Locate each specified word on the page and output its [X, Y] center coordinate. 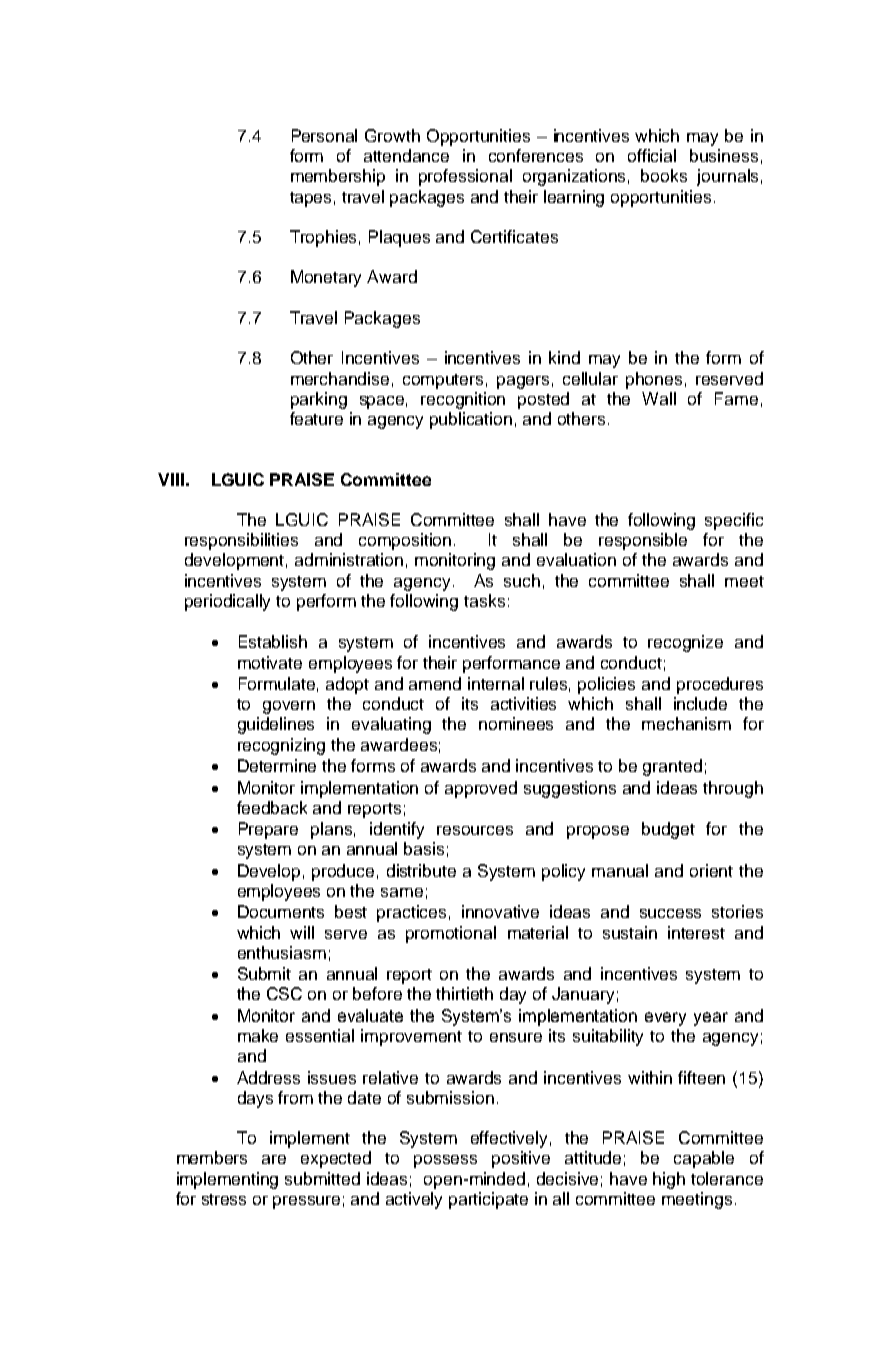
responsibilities [241, 541]
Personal [324, 135]
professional [465, 177]
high [669, 1180]
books [664, 175]
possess [445, 1161]
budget [668, 830]
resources [475, 830]
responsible [643, 541]
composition [405, 541]
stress [224, 1199]
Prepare [268, 830]
